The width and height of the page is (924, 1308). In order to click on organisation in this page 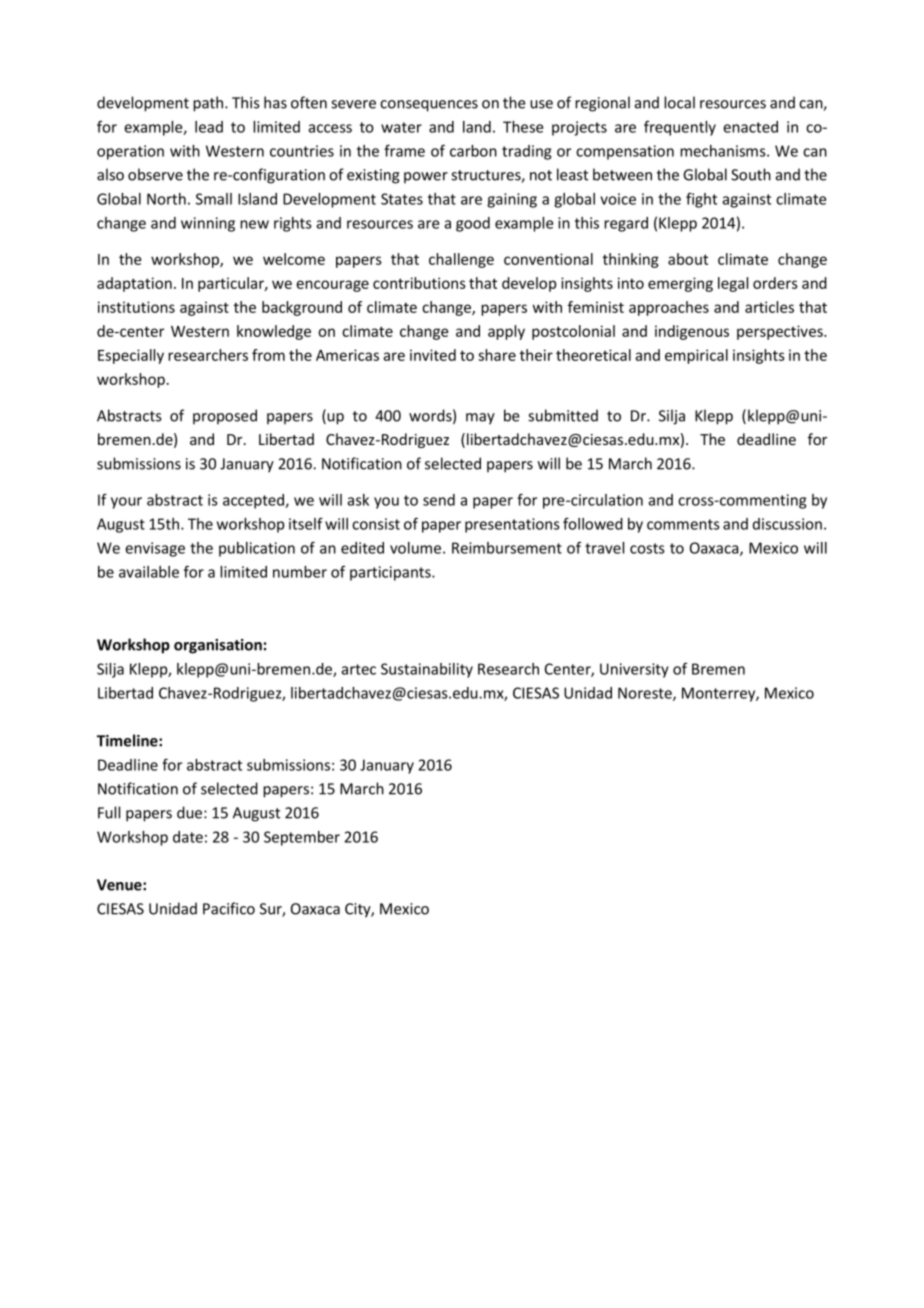, I will do `click(218, 646)`.
